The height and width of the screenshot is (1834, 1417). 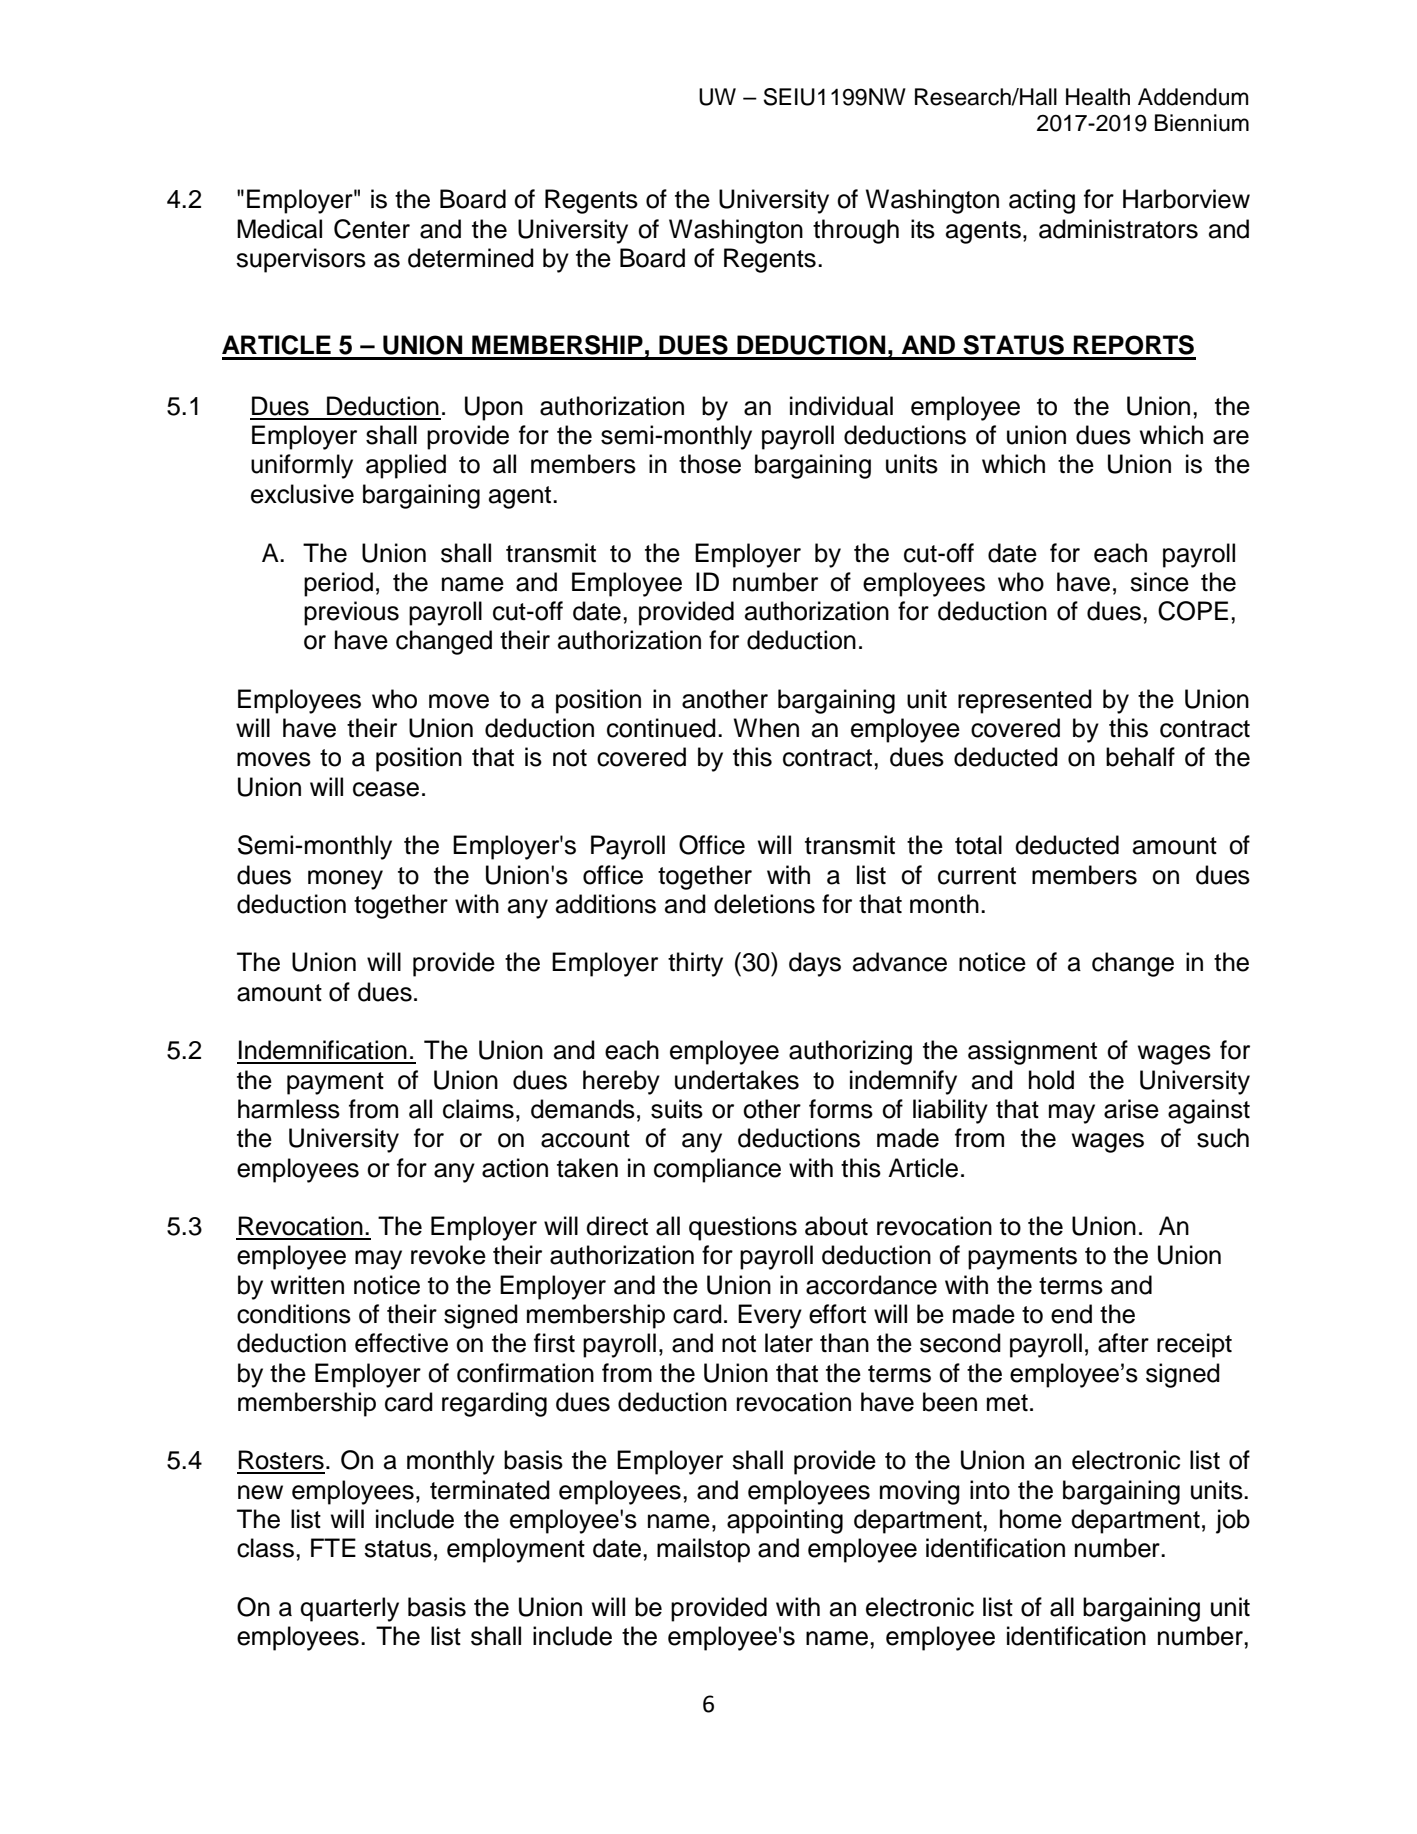 What do you see at coordinates (856, 231) in the screenshot?
I see `through` at bounding box center [856, 231].
